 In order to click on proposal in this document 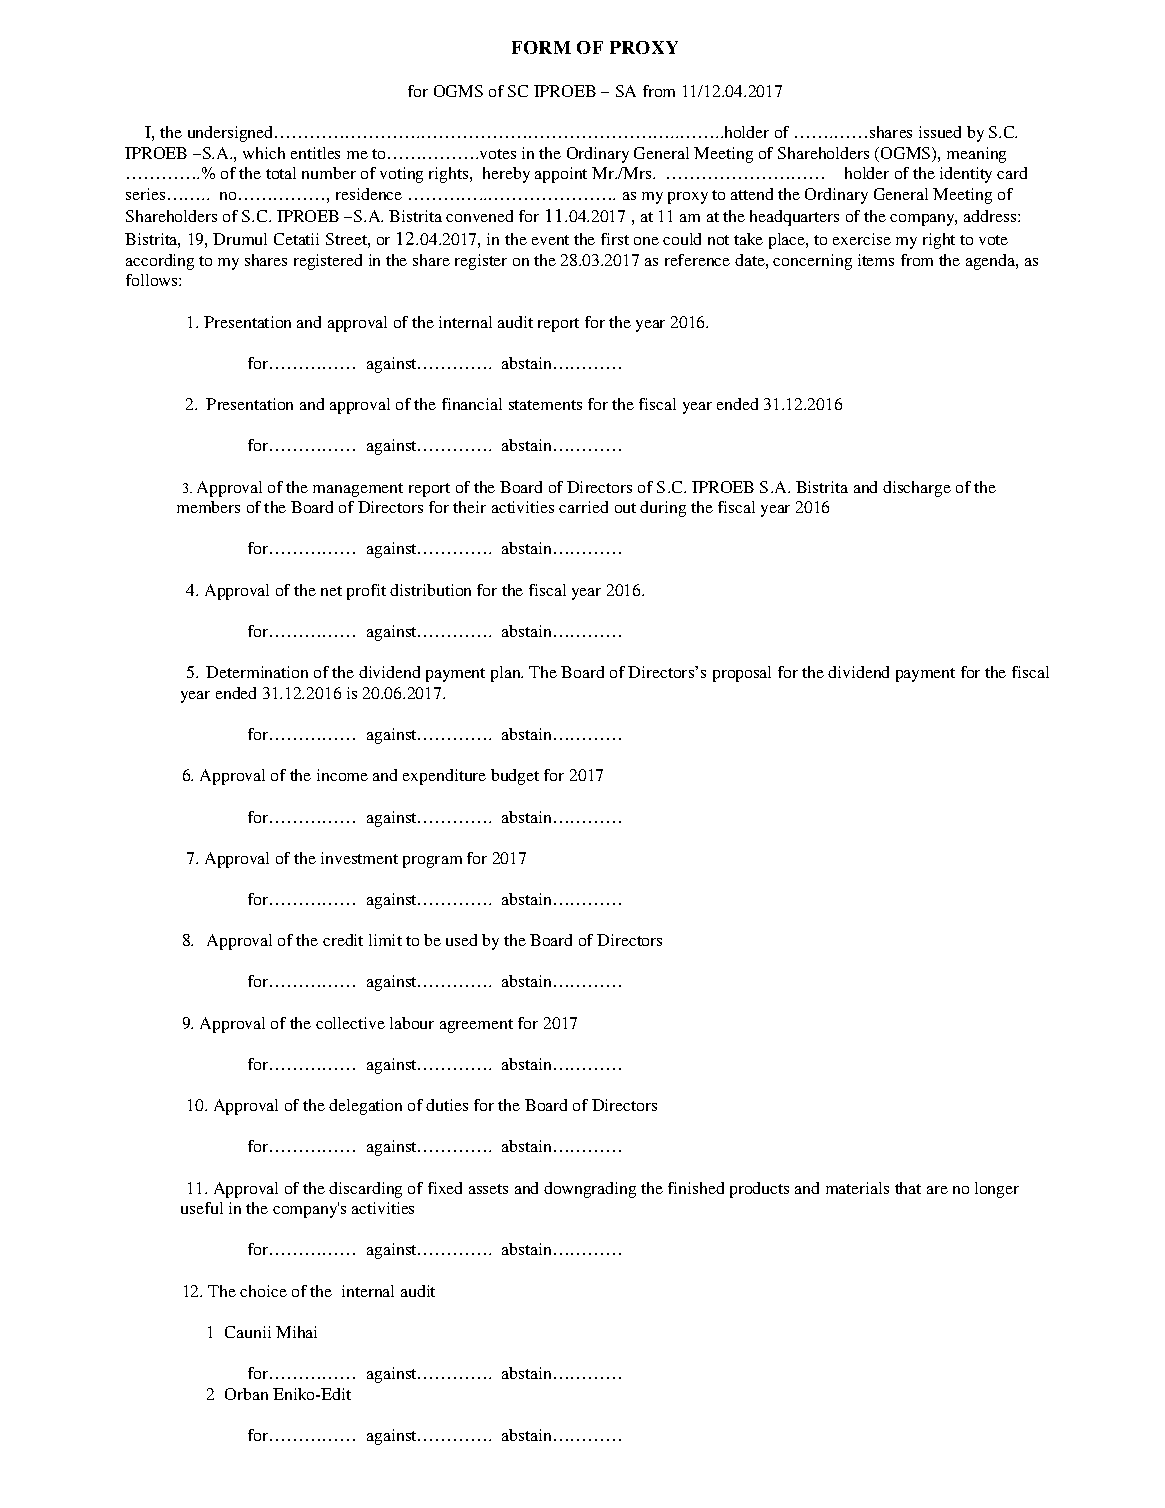, I will do `click(742, 674)`.
